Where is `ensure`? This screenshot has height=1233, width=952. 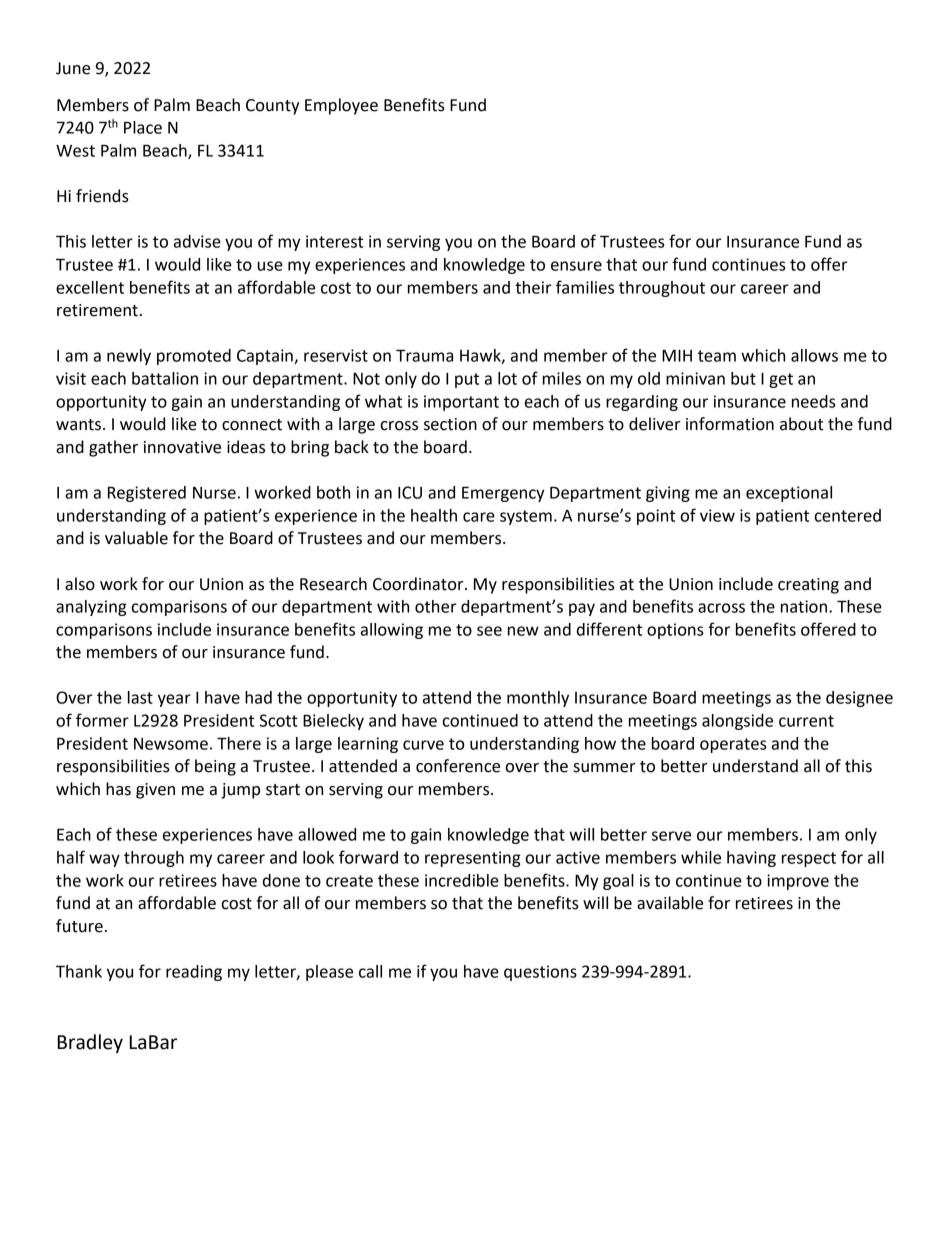
ensure is located at coordinates (576, 266).
